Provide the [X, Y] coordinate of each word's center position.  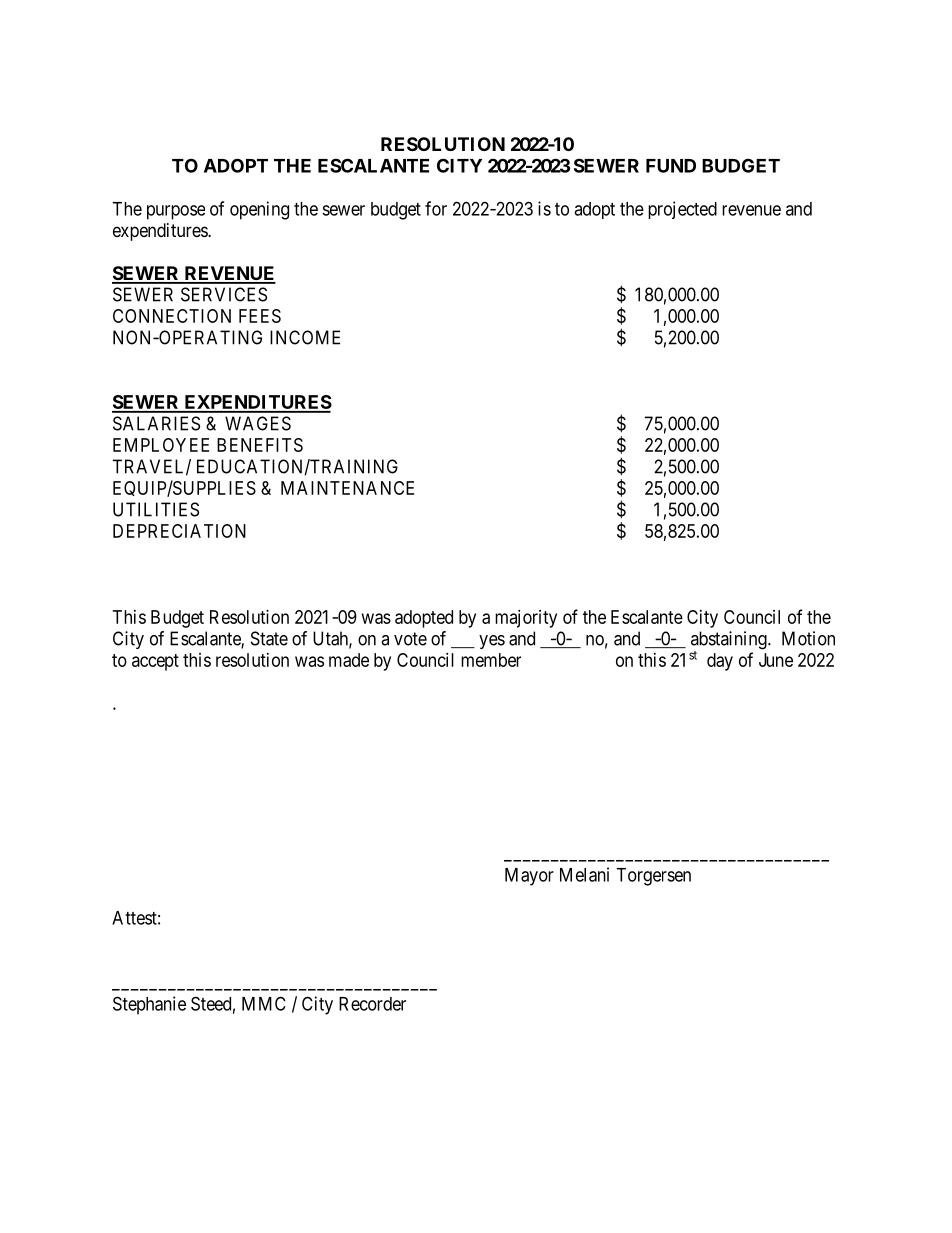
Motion [808, 638]
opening [259, 210]
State [269, 638]
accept [155, 662]
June [776, 660]
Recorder [372, 1004]
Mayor [529, 877]
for [436, 208]
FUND [671, 166]
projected [682, 210]
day [720, 662]
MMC [264, 1003]
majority [526, 619]
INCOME [305, 337]
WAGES [258, 423]
